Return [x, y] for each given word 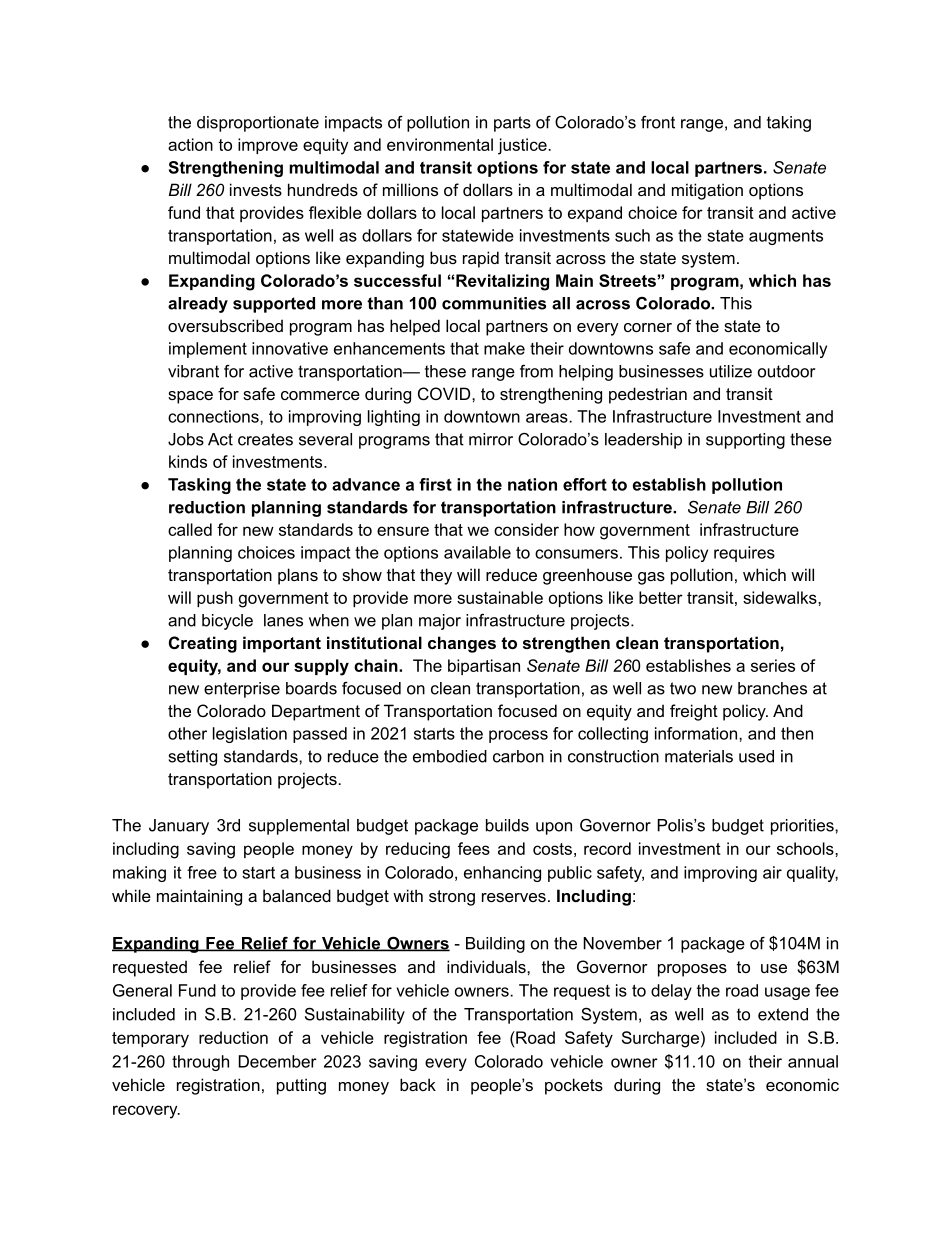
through [200, 1063]
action [190, 144]
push [215, 599]
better [661, 597]
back [418, 1084]
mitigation [707, 191]
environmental [440, 144]
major [440, 622]
